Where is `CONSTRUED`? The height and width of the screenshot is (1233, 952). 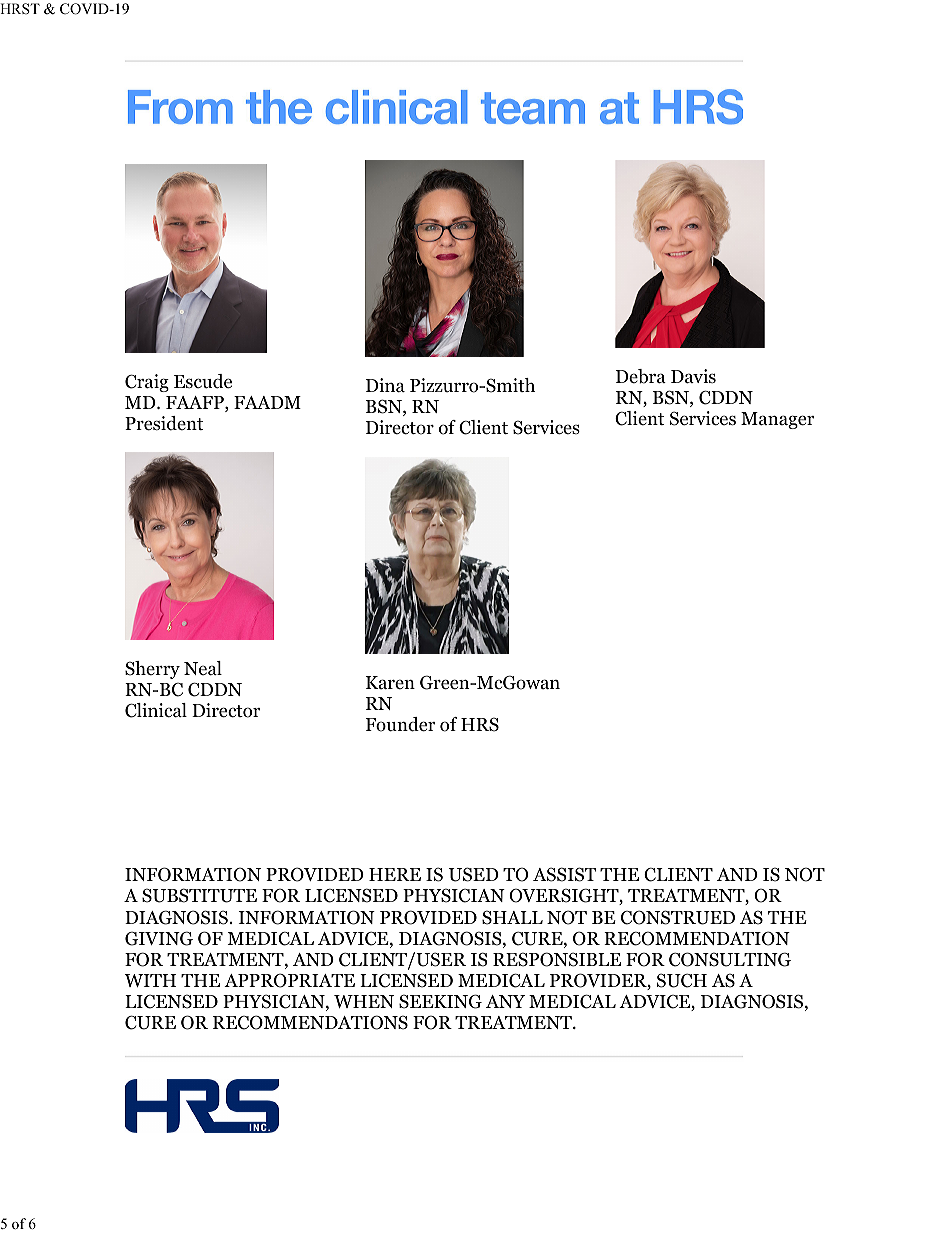
CONSTRUED is located at coordinates (678, 917).
